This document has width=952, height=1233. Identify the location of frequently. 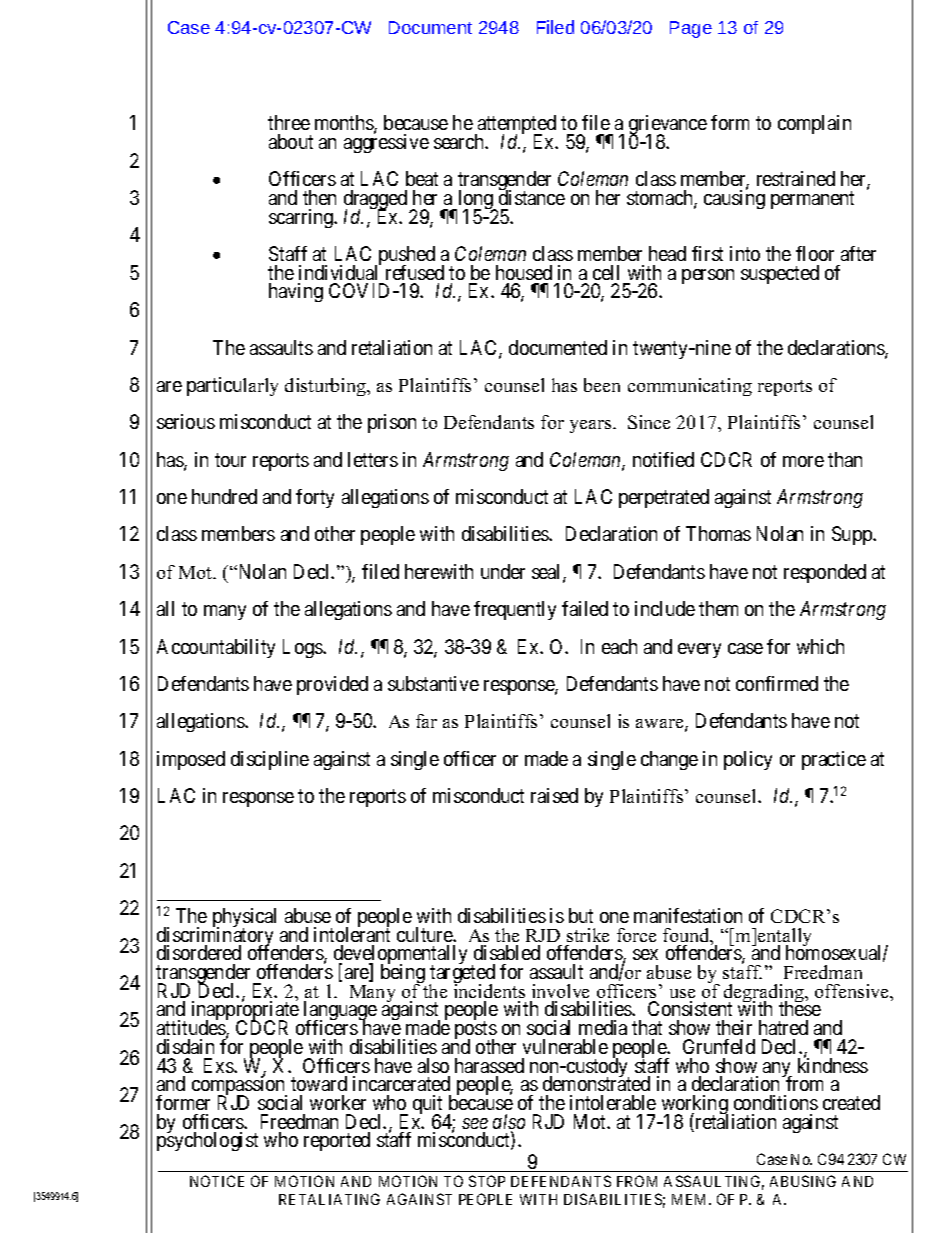
(515, 610).
